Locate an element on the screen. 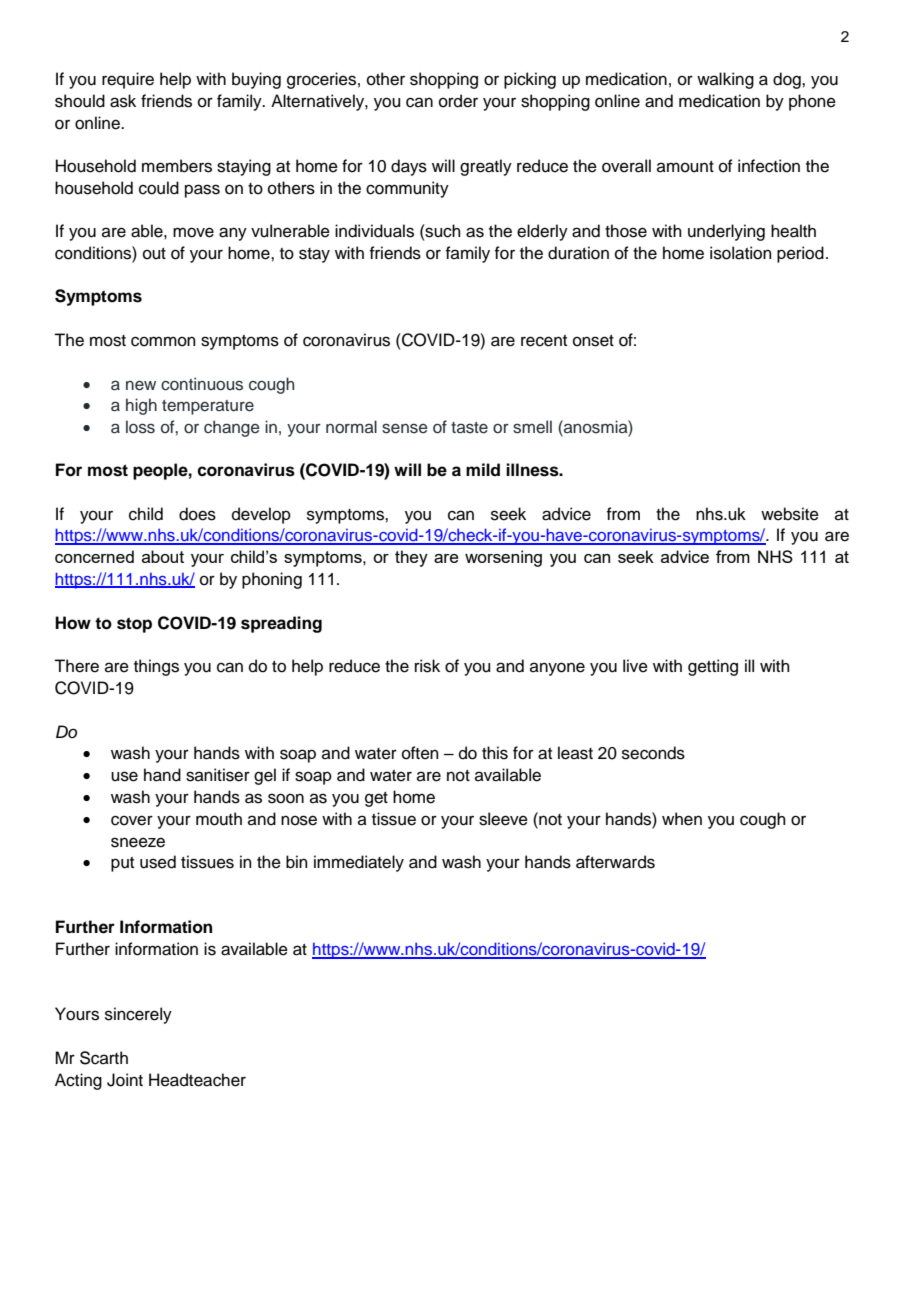 The height and width of the screenshot is (1308, 924). walking is located at coordinates (725, 80).
